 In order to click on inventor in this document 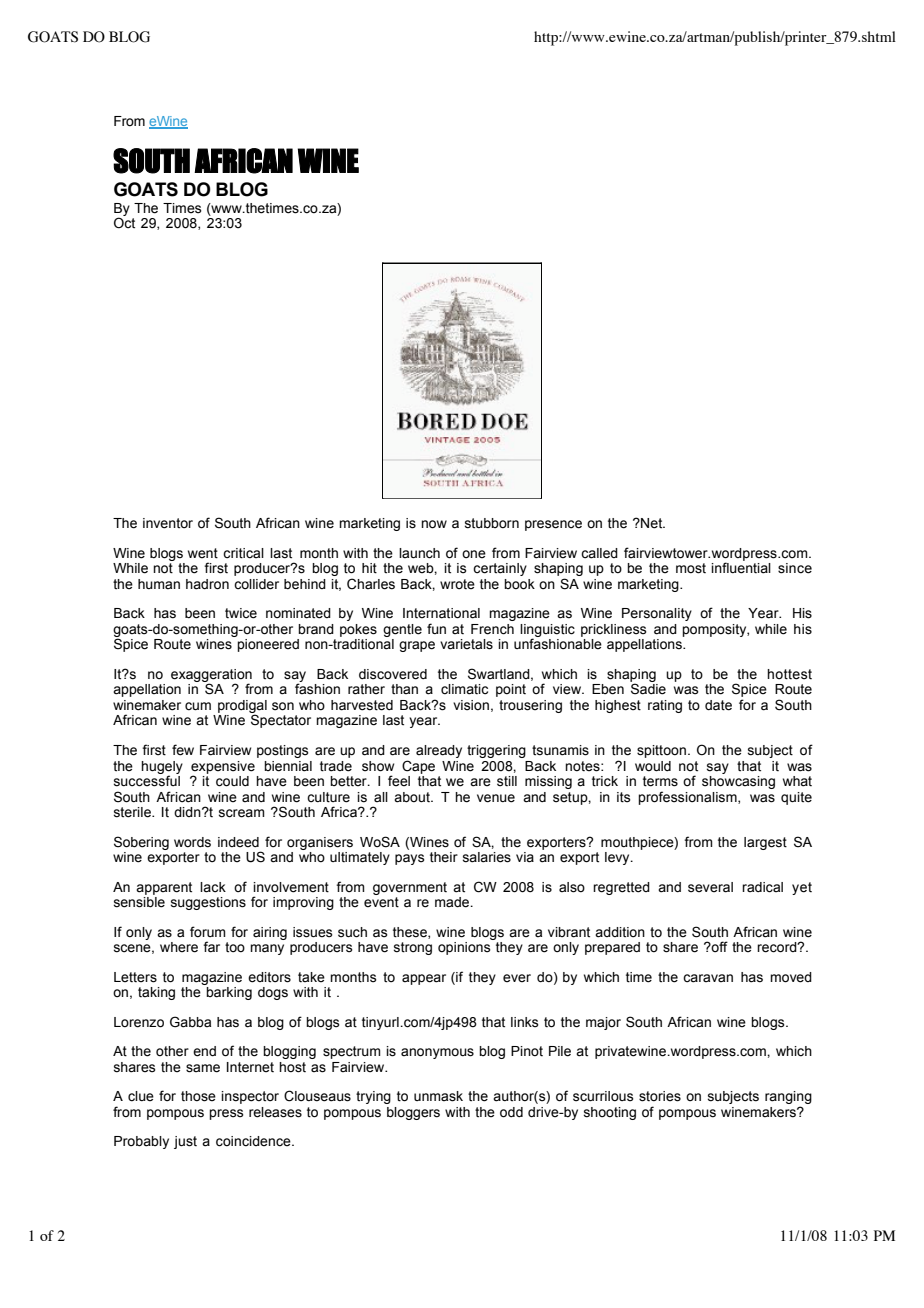, I will do `click(168, 523)`.
